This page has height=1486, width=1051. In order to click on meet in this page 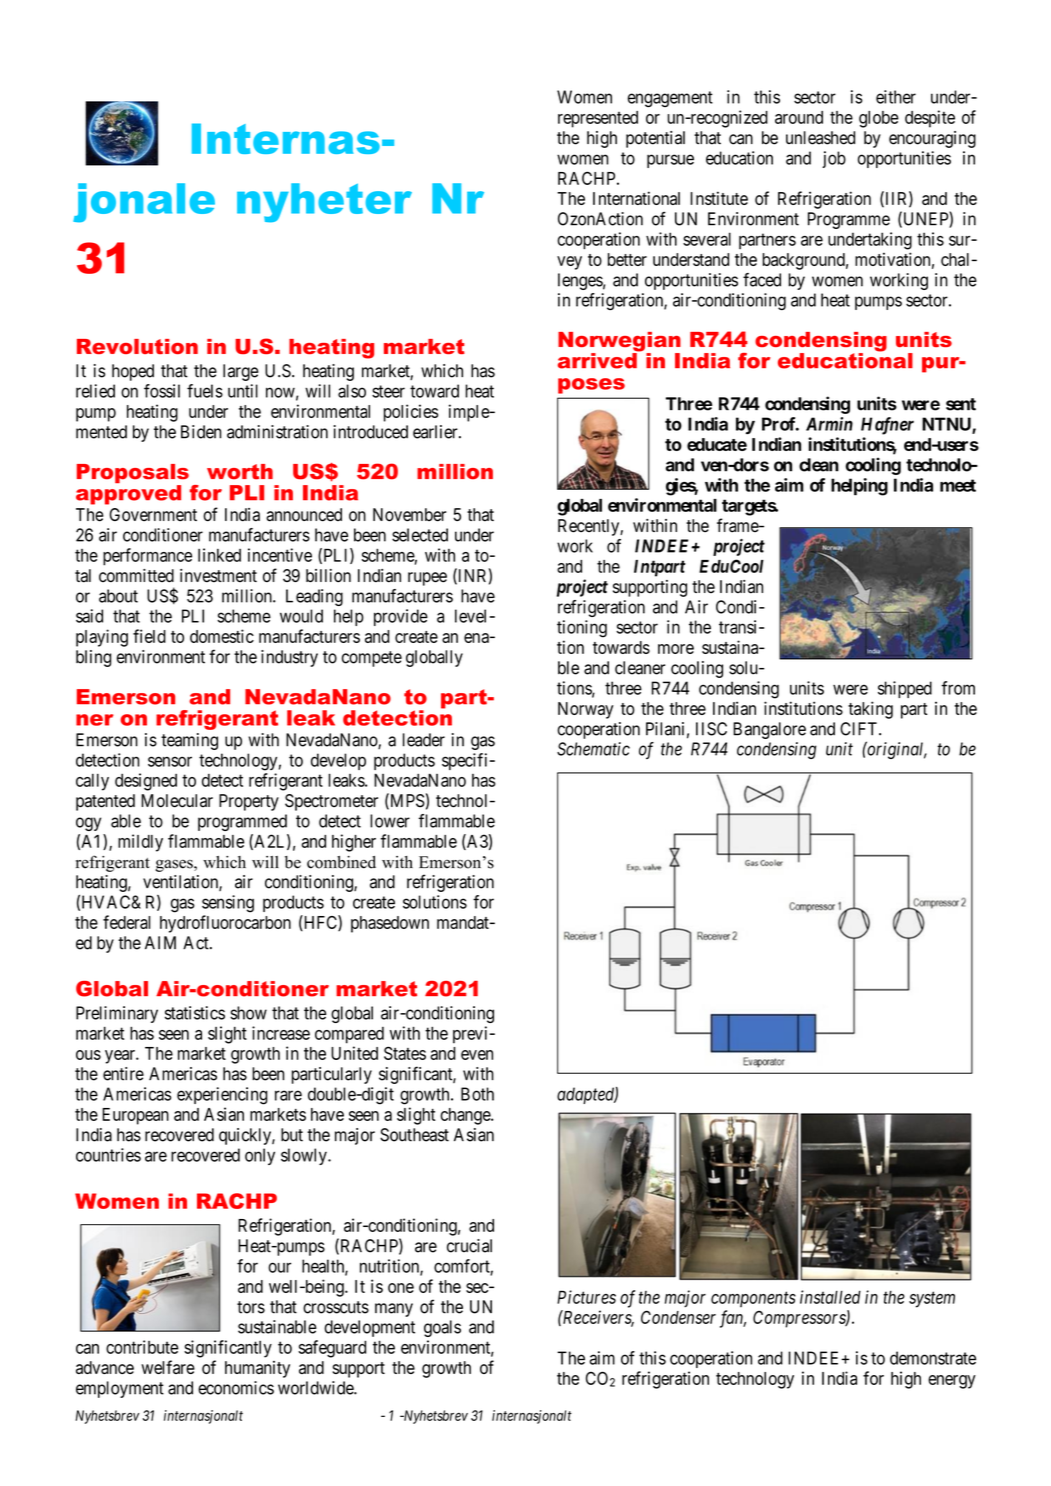, I will do `click(958, 485)`.
